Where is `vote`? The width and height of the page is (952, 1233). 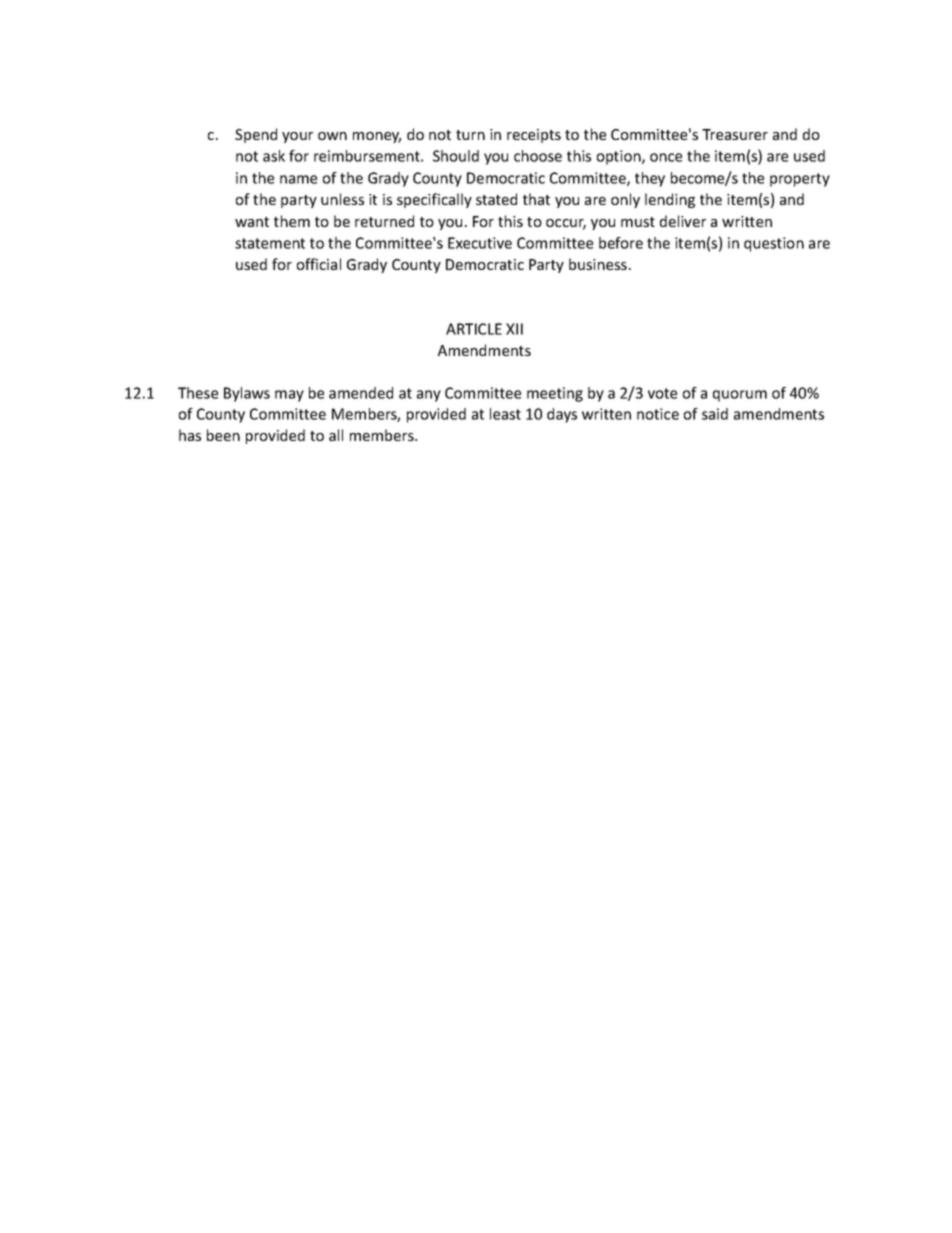 vote is located at coordinates (662, 393).
